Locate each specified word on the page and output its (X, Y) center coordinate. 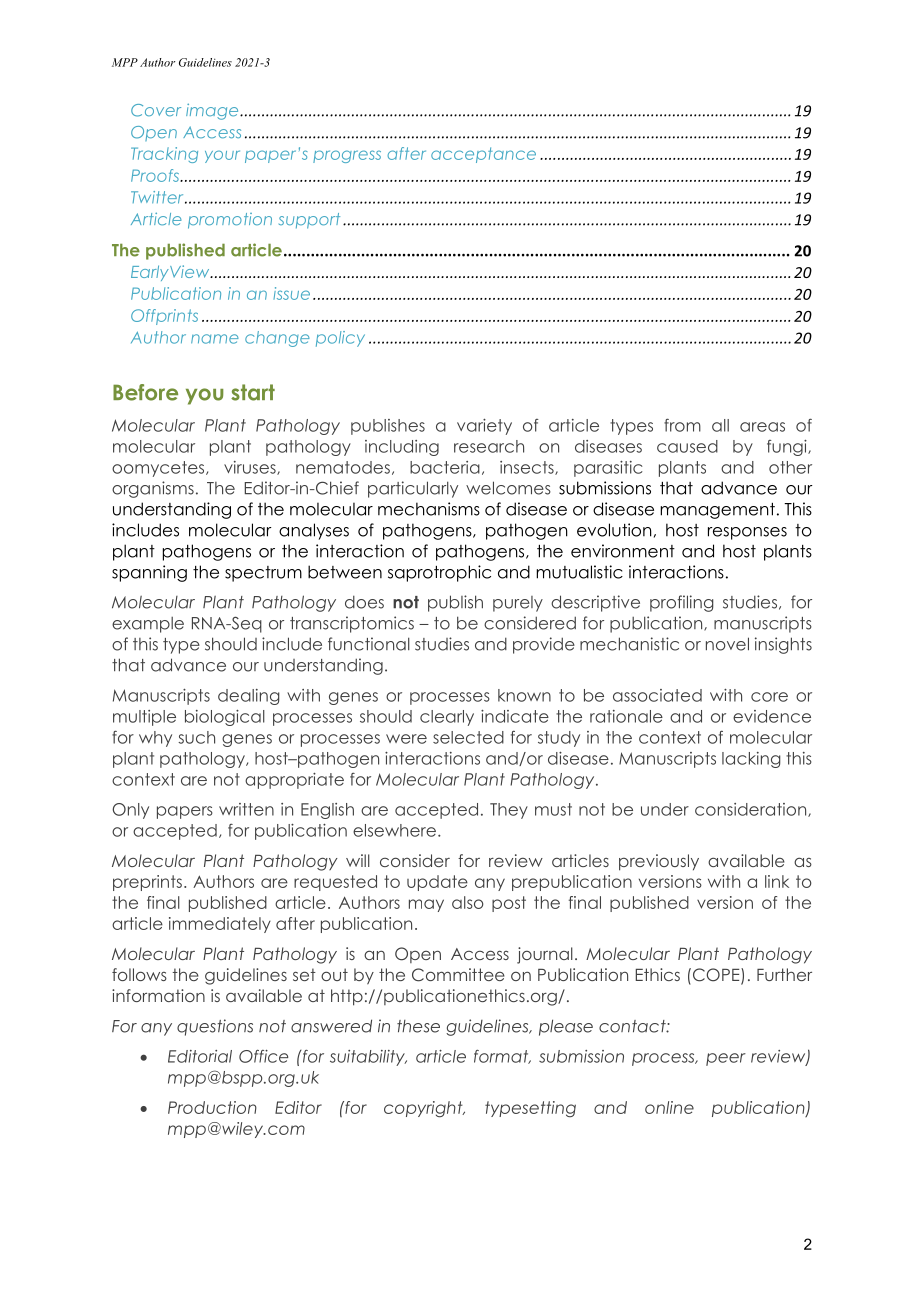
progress (347, 156)
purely (518, 604)
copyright (424, 1109)
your (222, 156)
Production (212, 1107)
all (720, 425)
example (148, 625)
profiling (682, 603)
